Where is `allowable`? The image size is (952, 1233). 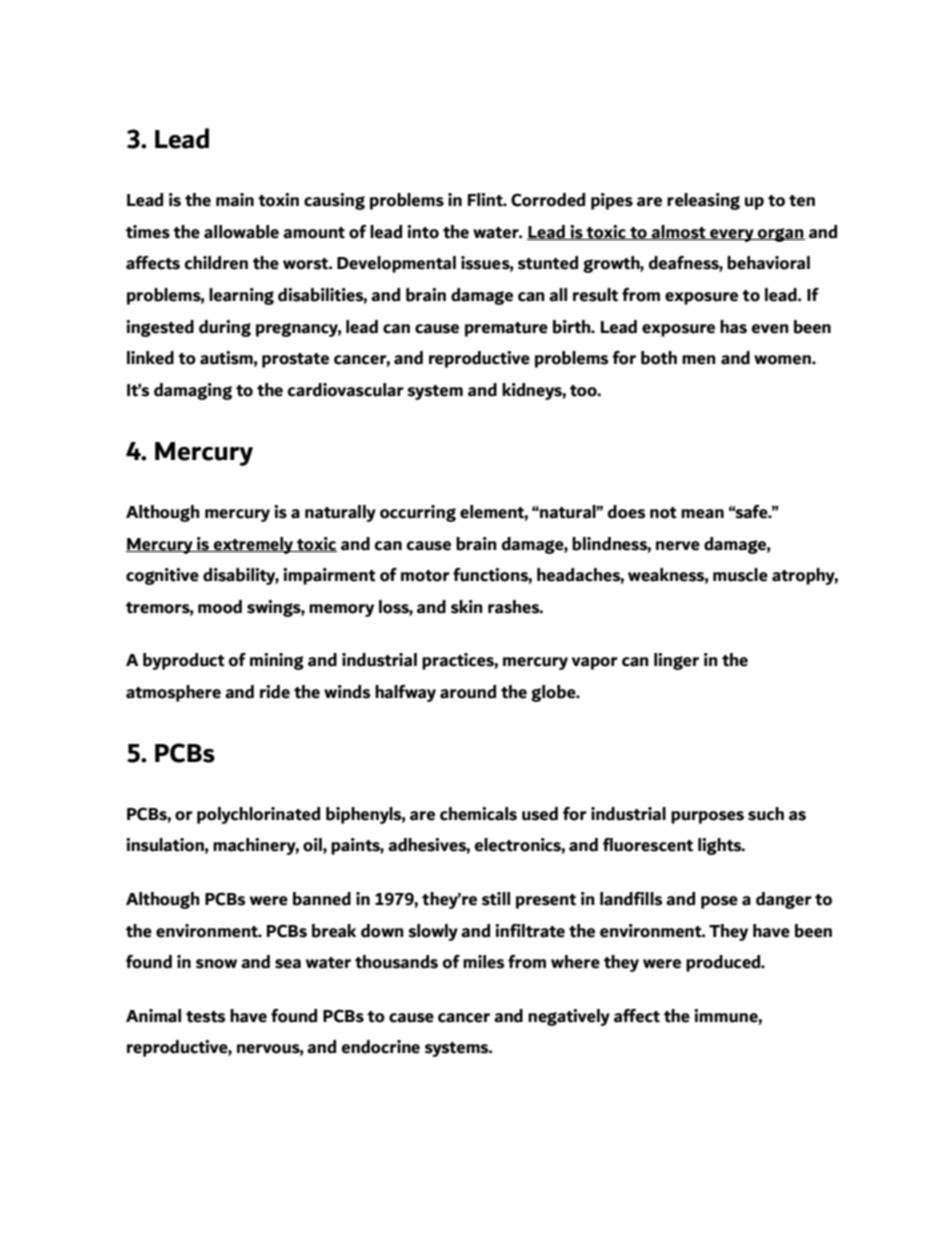
allowable is located at coordinates (241, 232).
